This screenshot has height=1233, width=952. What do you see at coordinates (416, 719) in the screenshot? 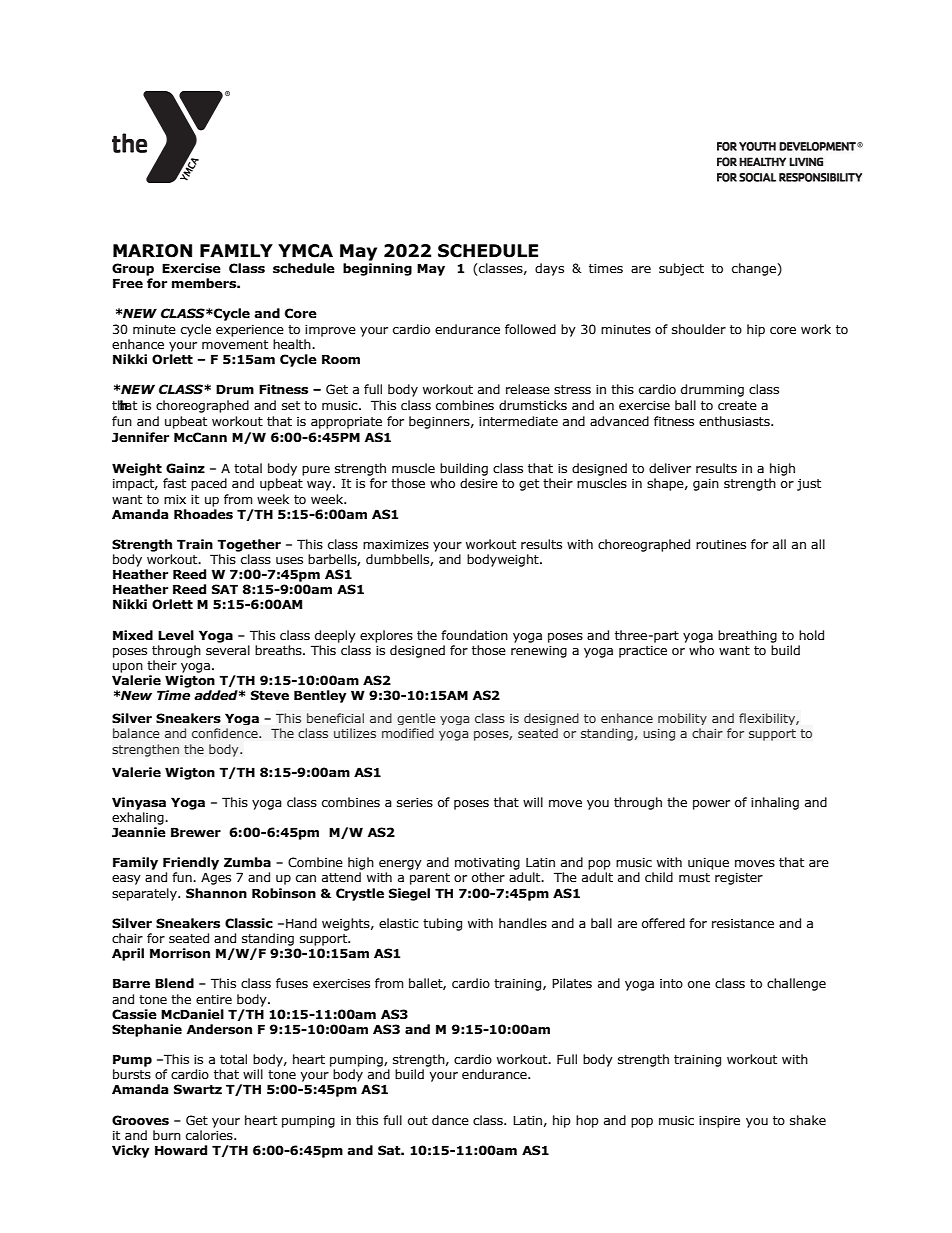
I see `gentle` at bounding box center [416, 719].
